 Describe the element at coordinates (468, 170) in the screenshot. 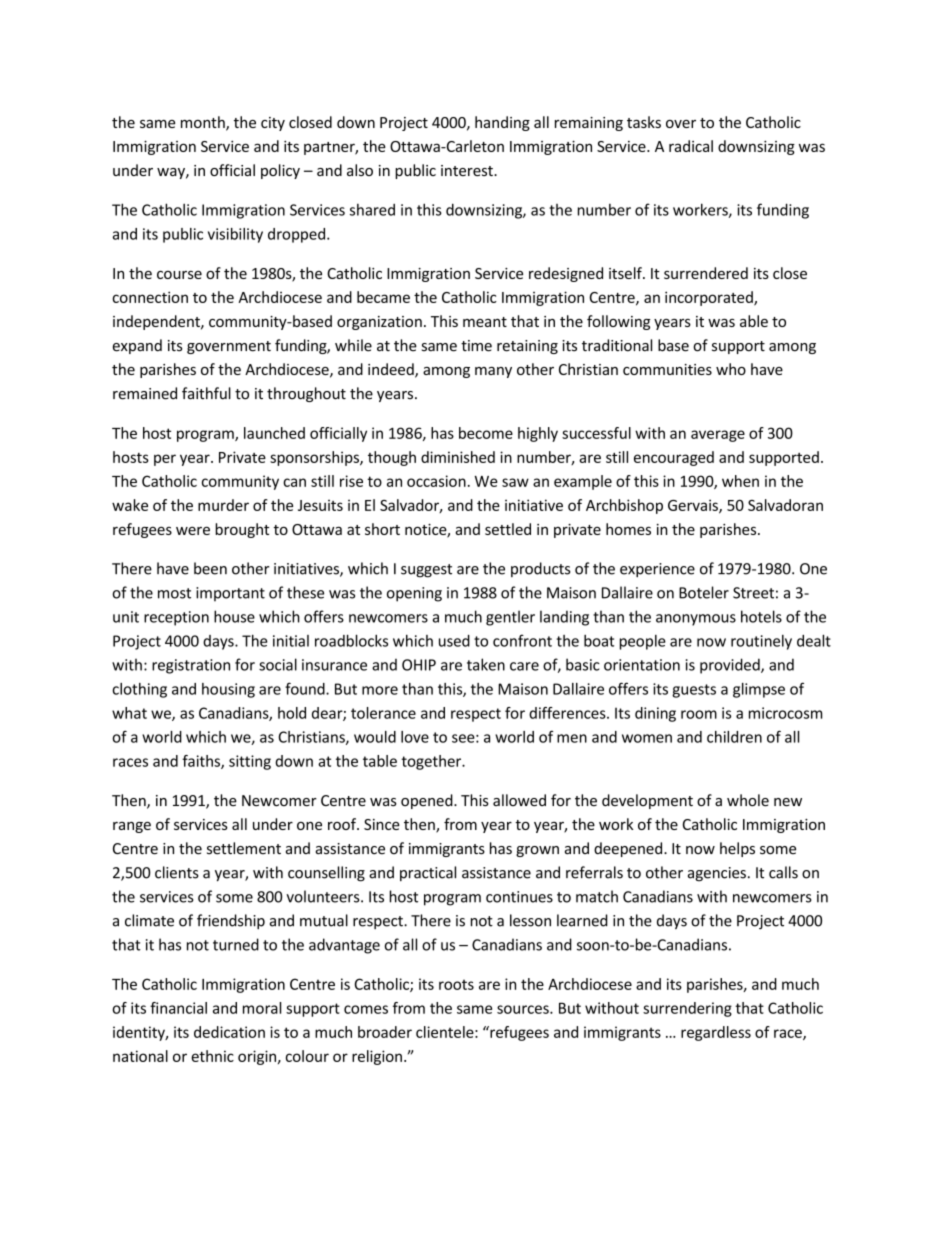

I see `interest` at that location.
